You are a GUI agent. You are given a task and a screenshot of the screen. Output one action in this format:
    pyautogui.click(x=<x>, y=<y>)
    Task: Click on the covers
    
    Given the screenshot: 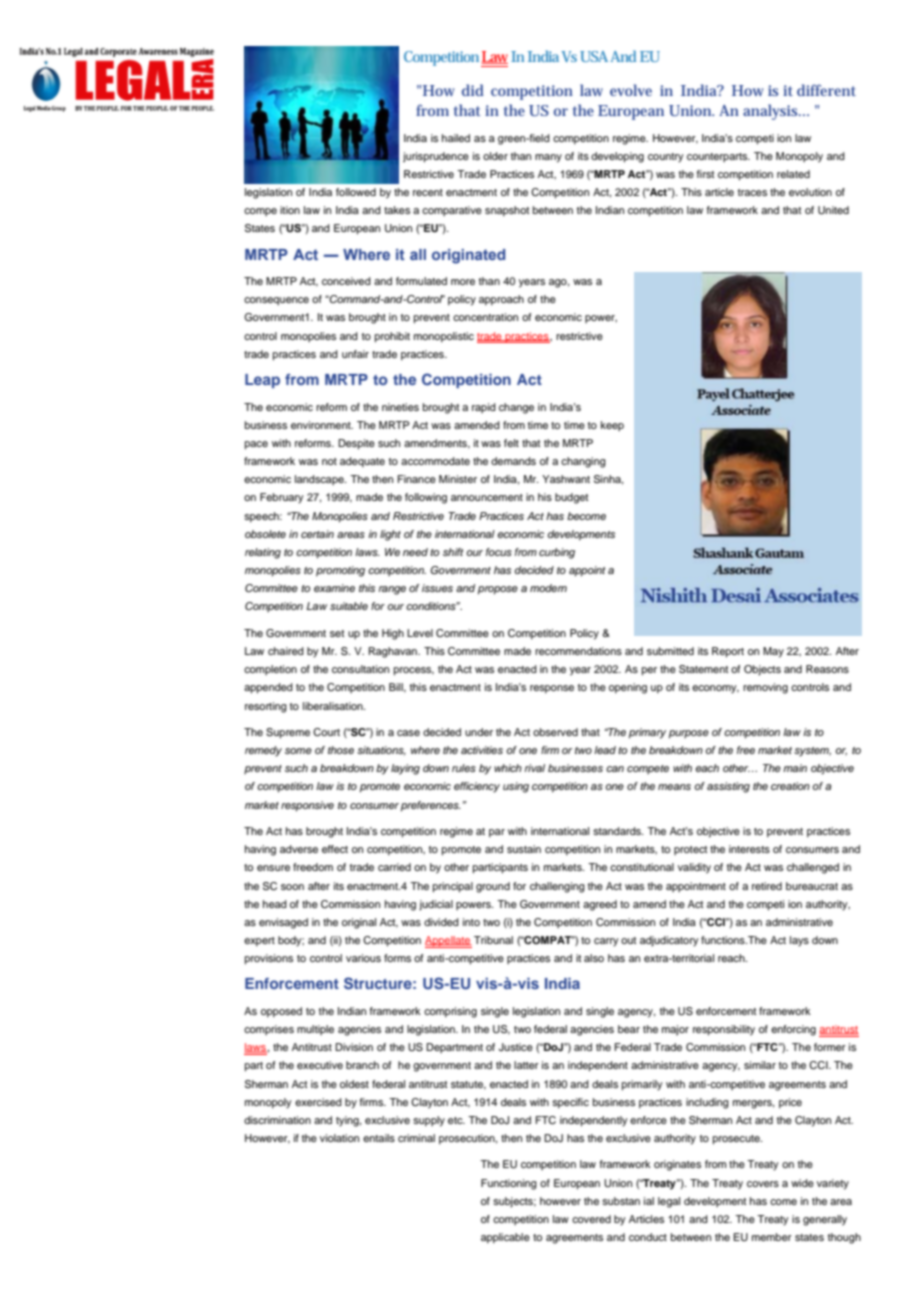 What is the action you would take?
    pyautogui.click(x=763, y=1184)
